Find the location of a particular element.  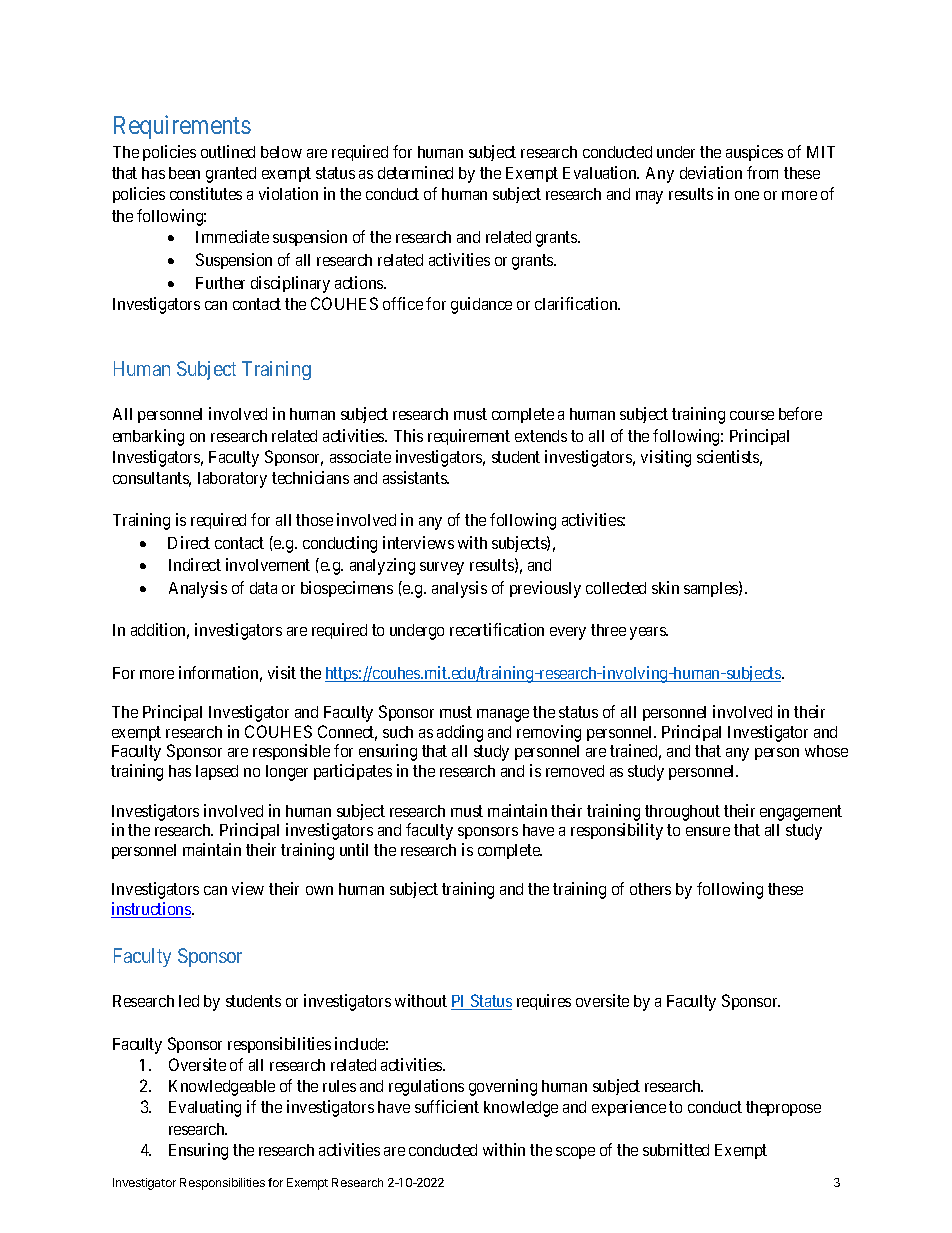

Evaluating is located at coordinates (205, 1108).
